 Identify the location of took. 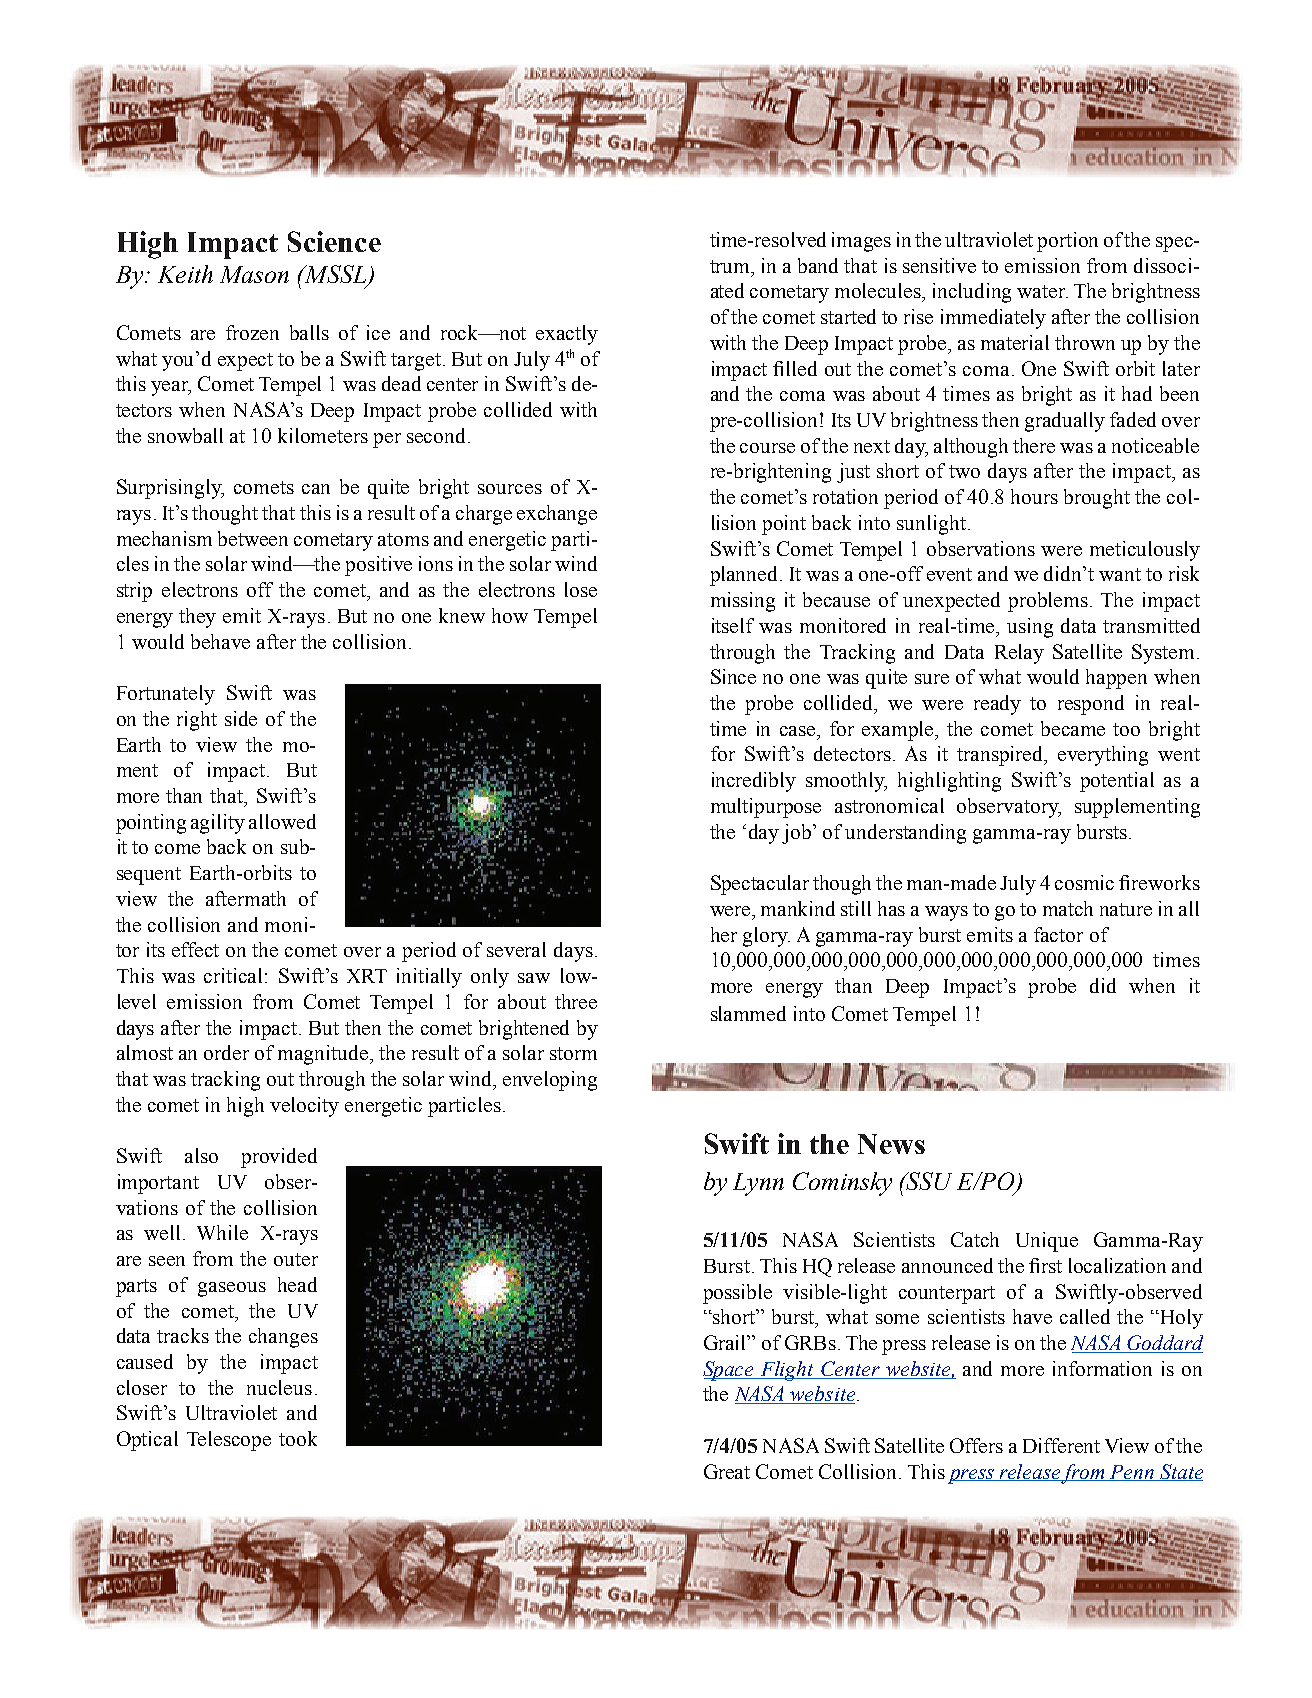
(298, 1438).
